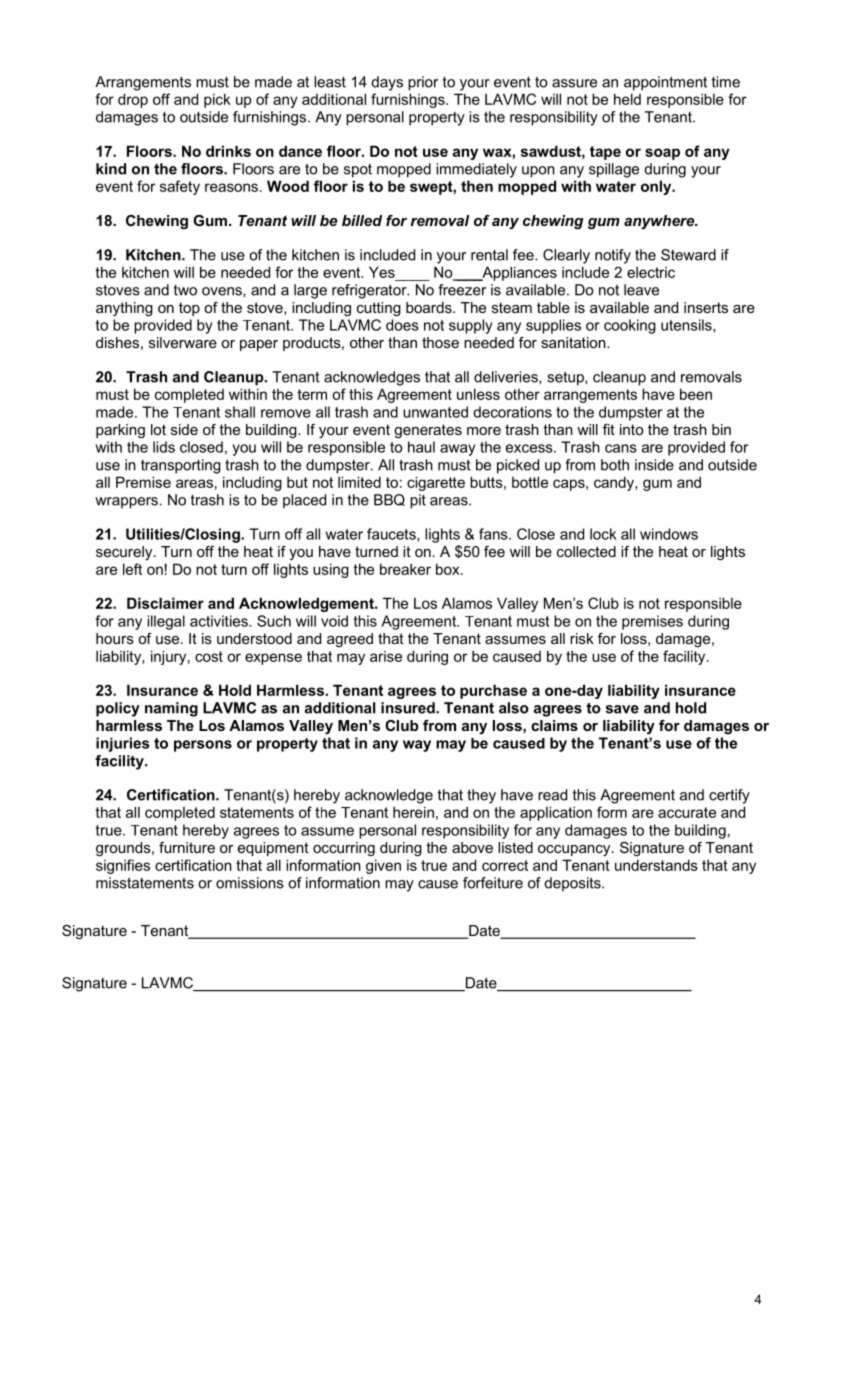 The image size is (849, 1400). Describe the element at coordinates (436, 483) in the screenshot. I see `cigarette` at that location.
